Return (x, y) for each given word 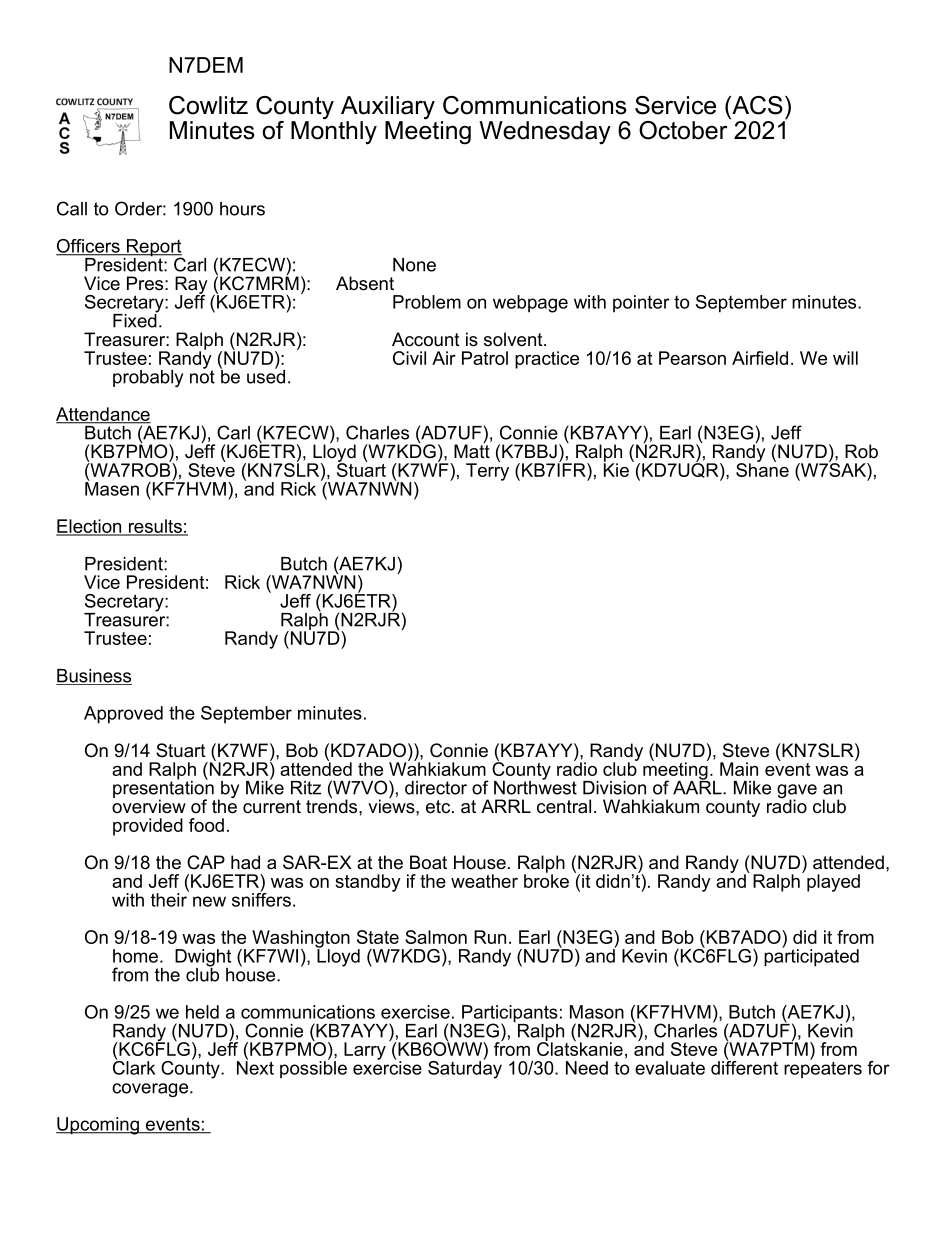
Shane (762, 469)
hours (242, 209)
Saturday (465, 1069)
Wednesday (545, 133)
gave (797, 792)
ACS (756, 105)
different (744, 1067)
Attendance (103, 415)
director (436, 788)
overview (149, 805)
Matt (472, 450)
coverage (151, 1090)
